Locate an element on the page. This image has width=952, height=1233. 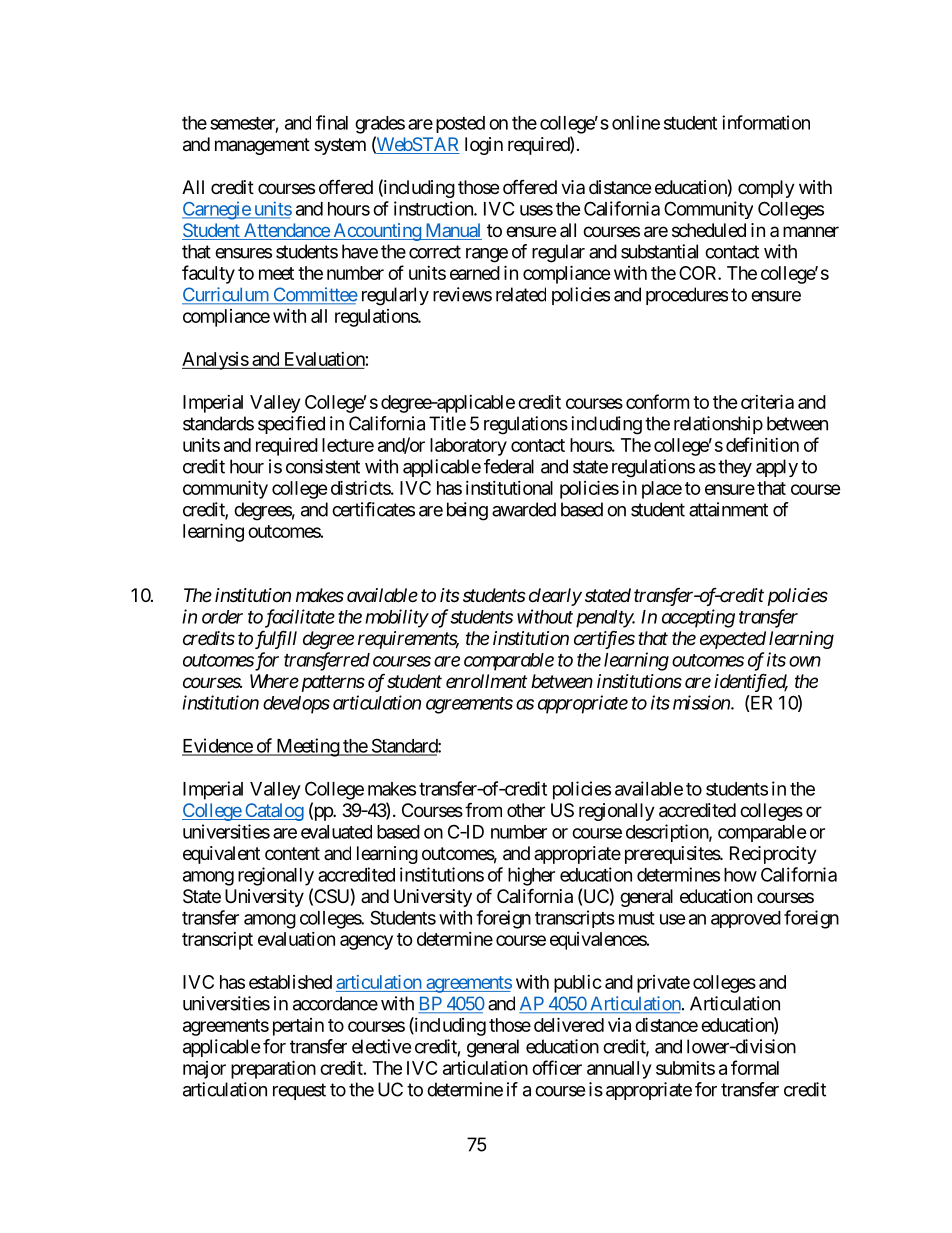
Catalog is located at coordinates (273, 812).
